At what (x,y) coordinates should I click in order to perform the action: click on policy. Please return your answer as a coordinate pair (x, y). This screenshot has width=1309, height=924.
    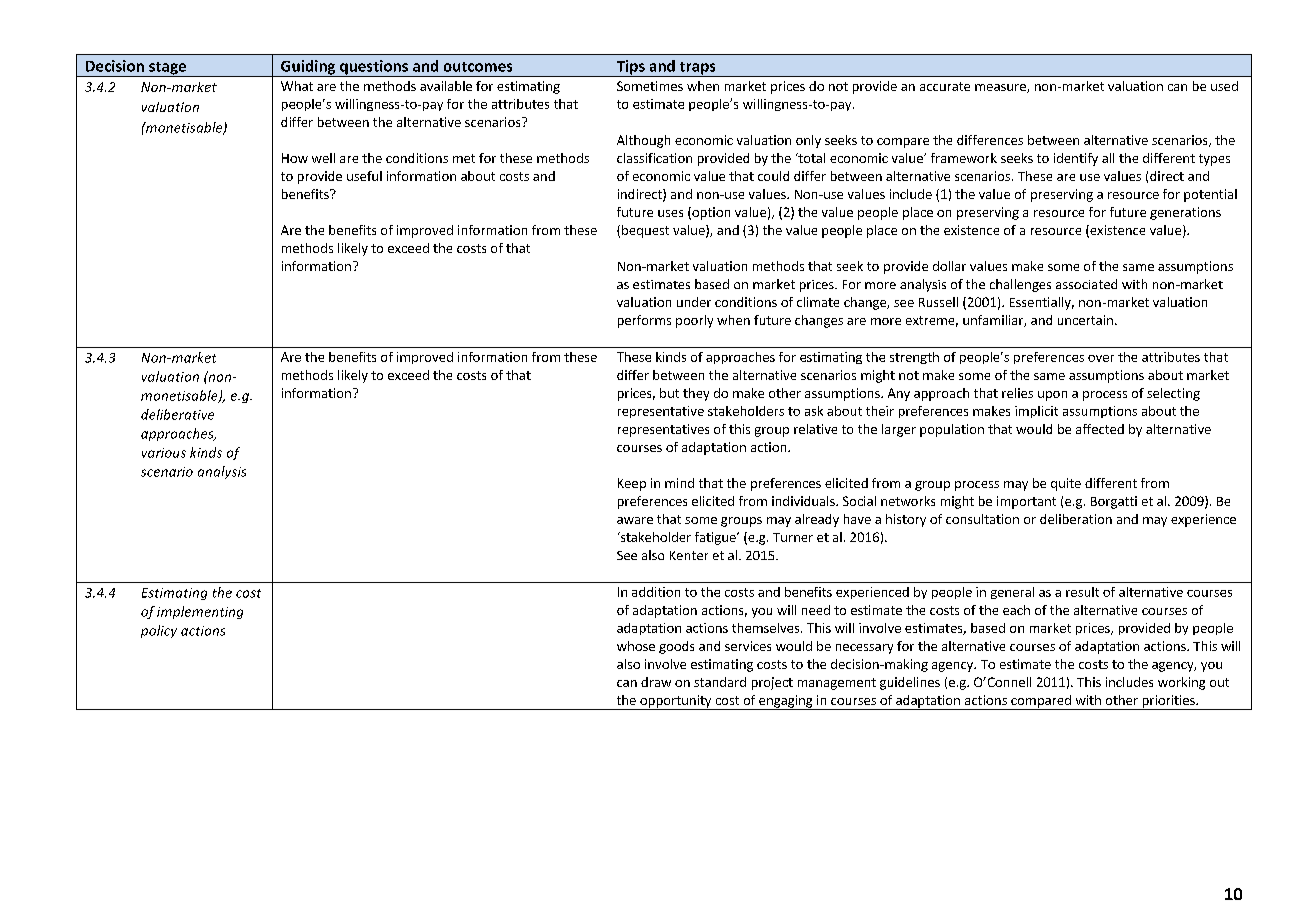
    Looking at the image, I should click on (159, 631).
